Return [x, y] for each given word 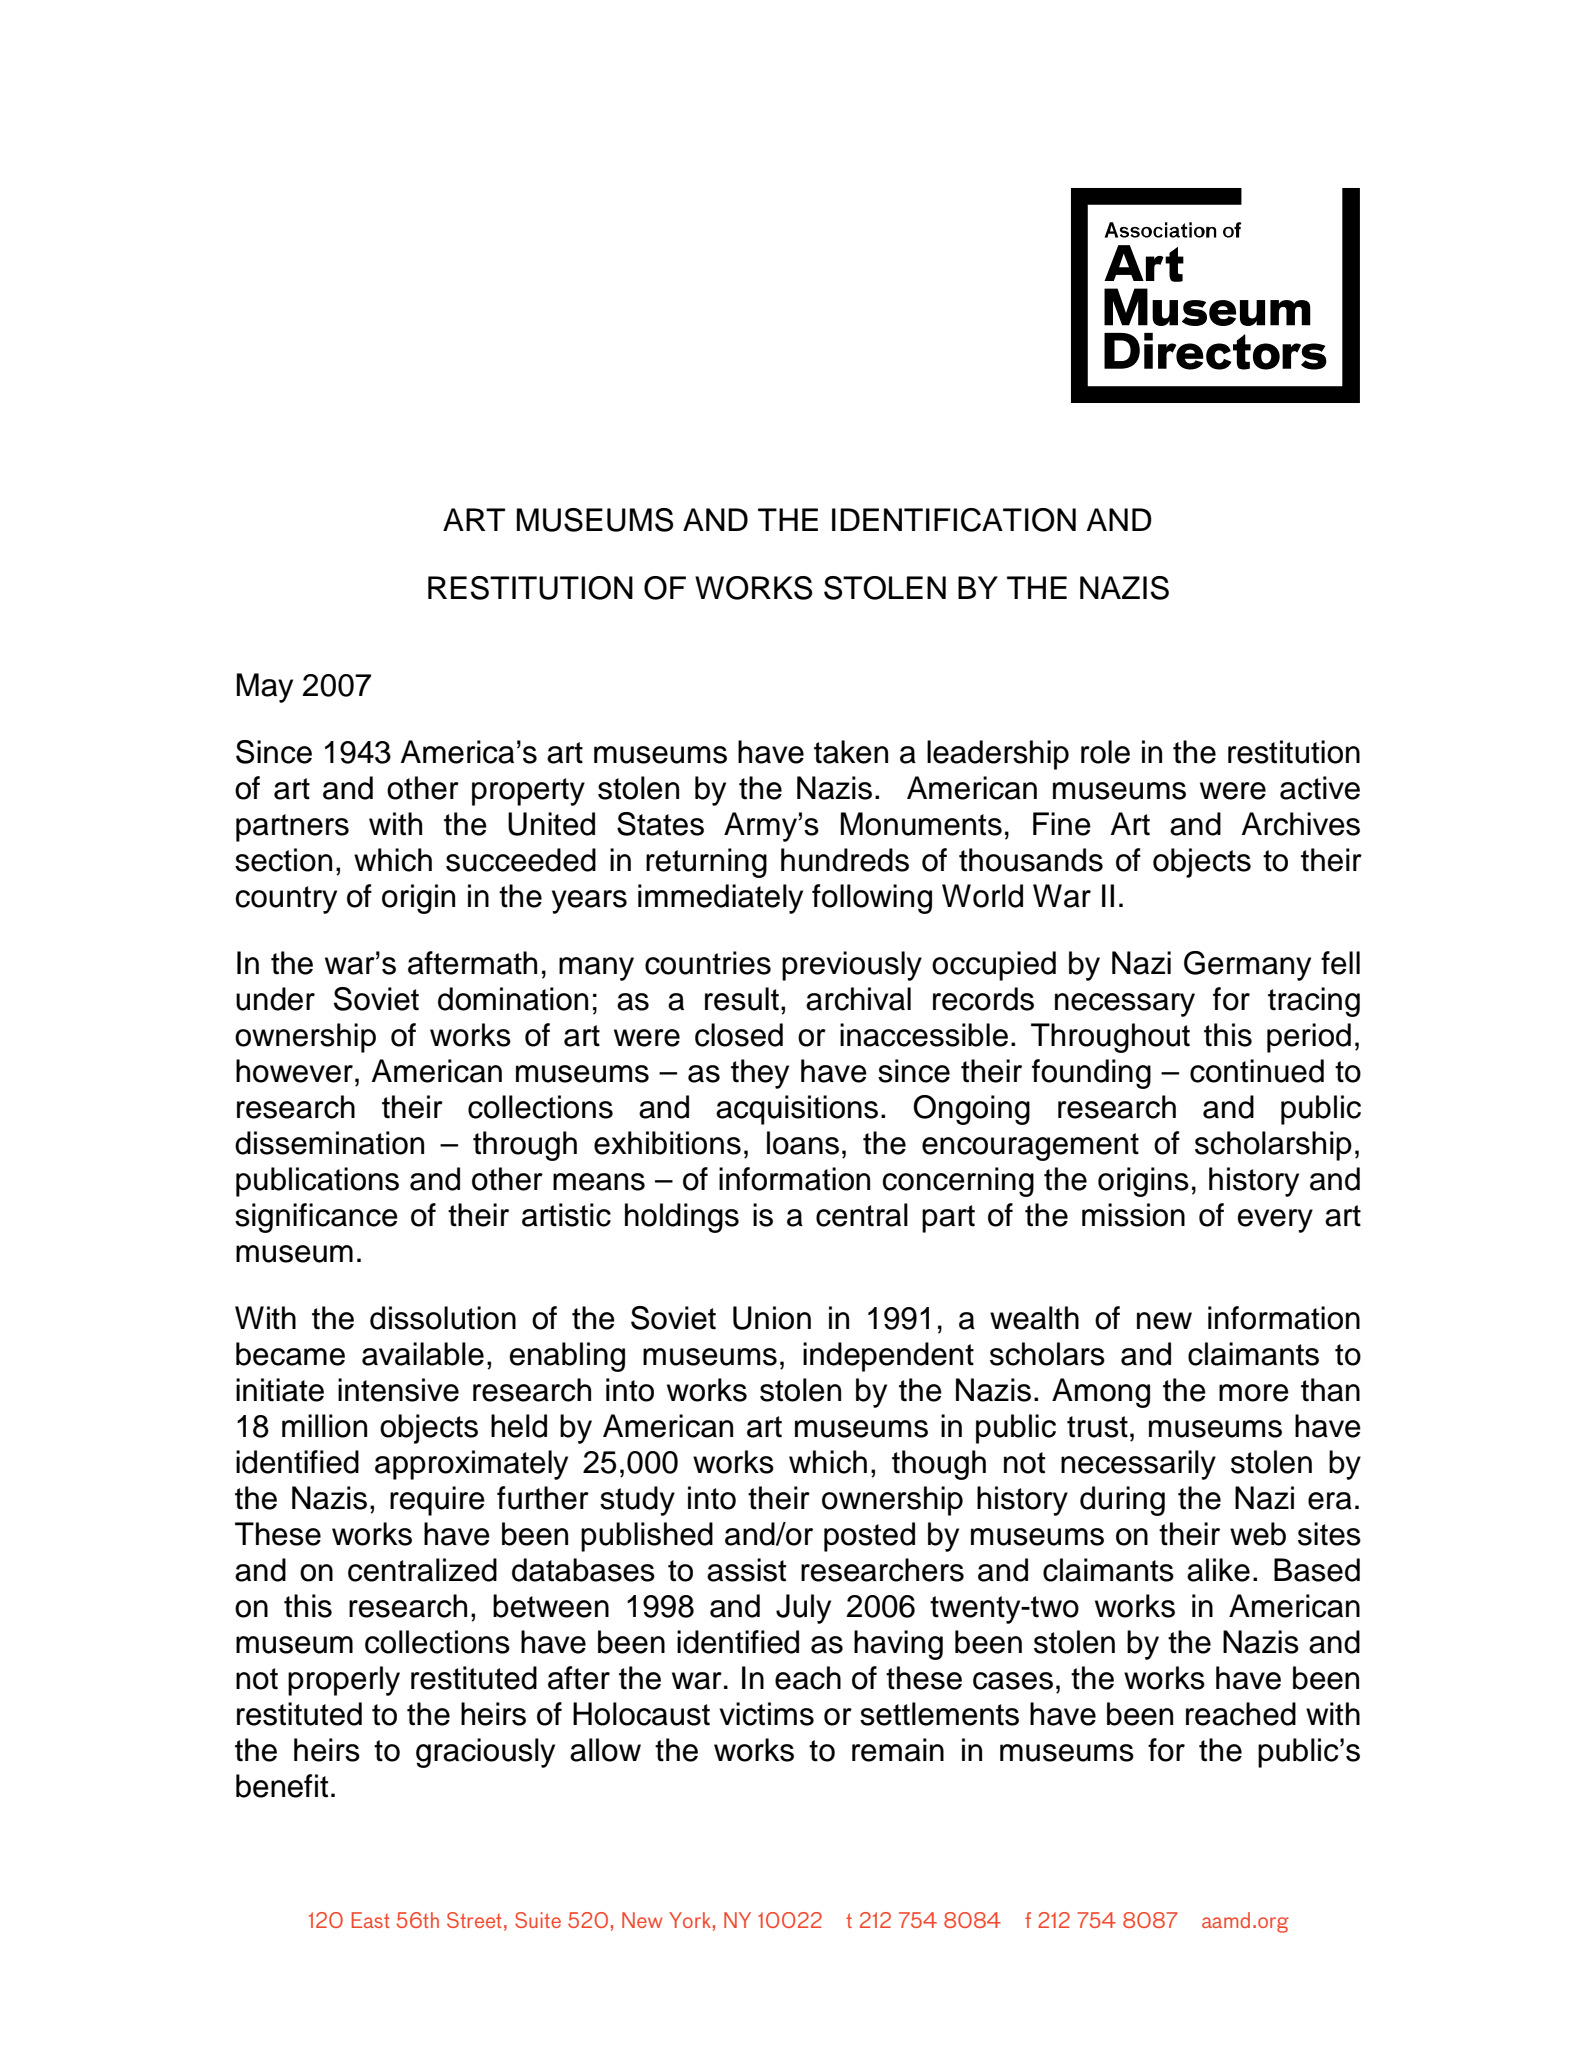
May [265, 688]
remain [898, 1750]
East [371, 1920]
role [1105, 752]
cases [1013, 1681]
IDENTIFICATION [954, 520]
